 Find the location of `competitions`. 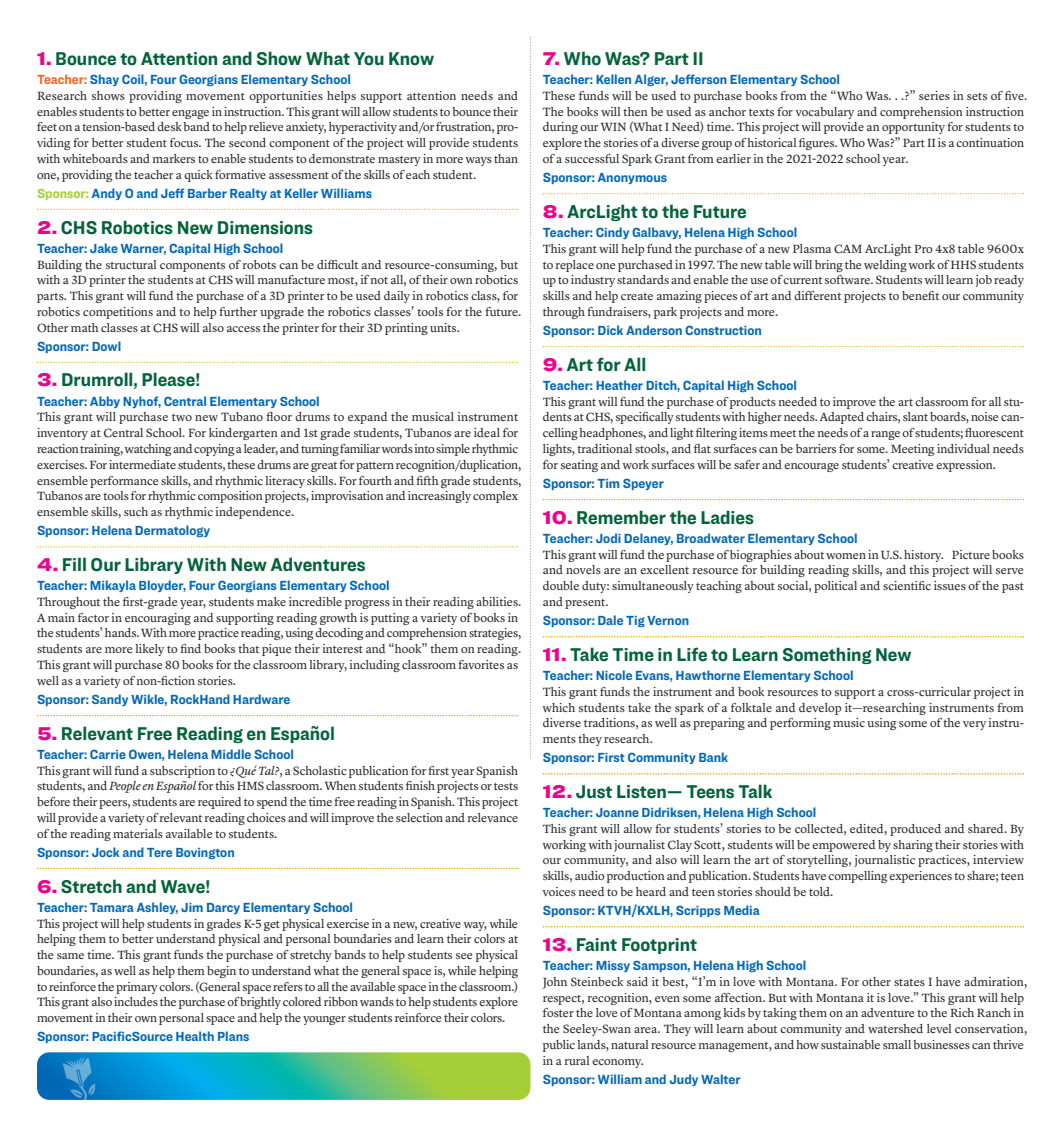

competitions is located at coordinates (118, 313).
